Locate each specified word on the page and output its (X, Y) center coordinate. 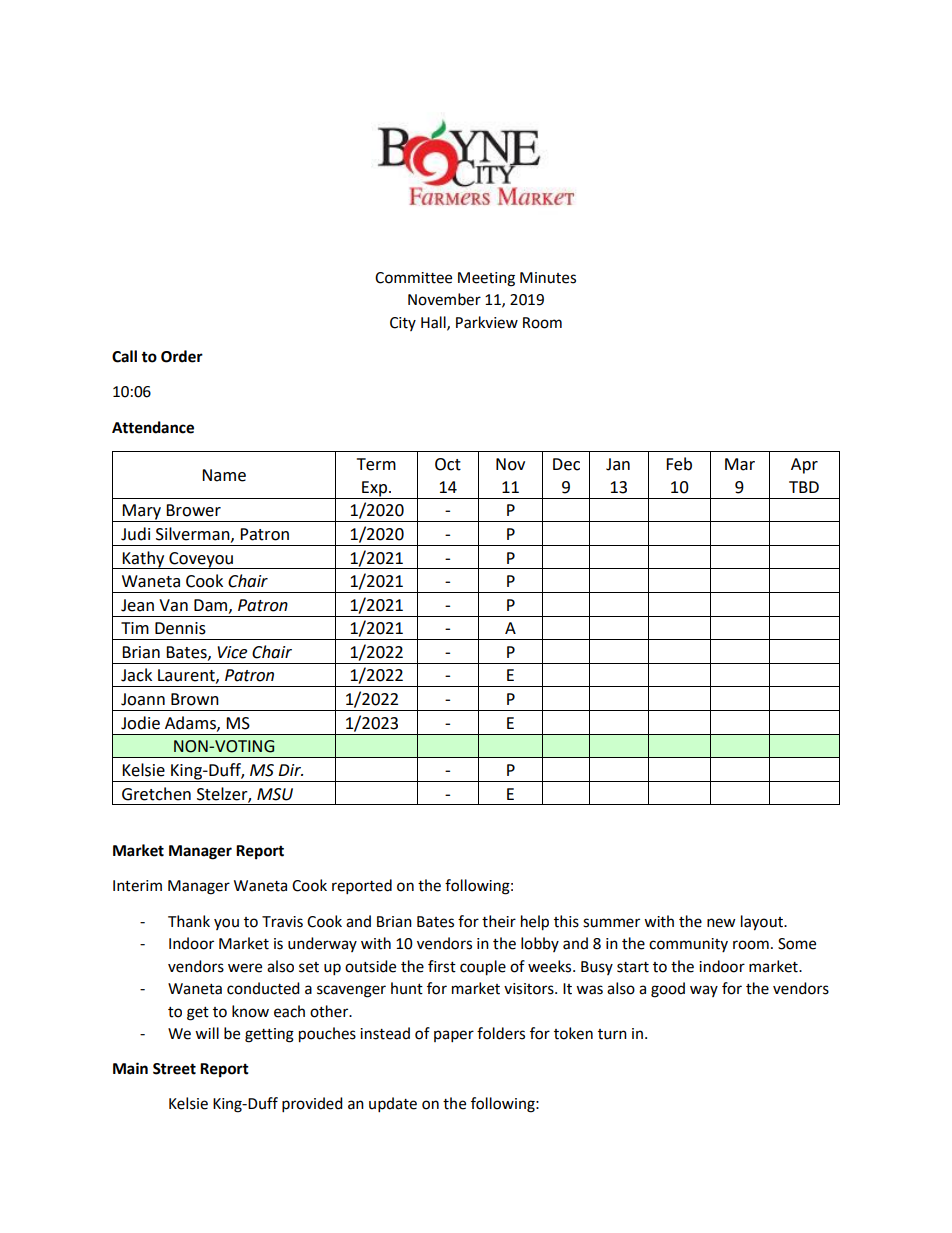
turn (612, 1034)
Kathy (143, 560)
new (721, 923)
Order (182, 356)
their (499, 921)
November (444, 299)
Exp (376, 489)
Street (174, 1069)
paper (454, 1036)
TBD (804, 487)
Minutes (548, 278)
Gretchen (156, 794)
